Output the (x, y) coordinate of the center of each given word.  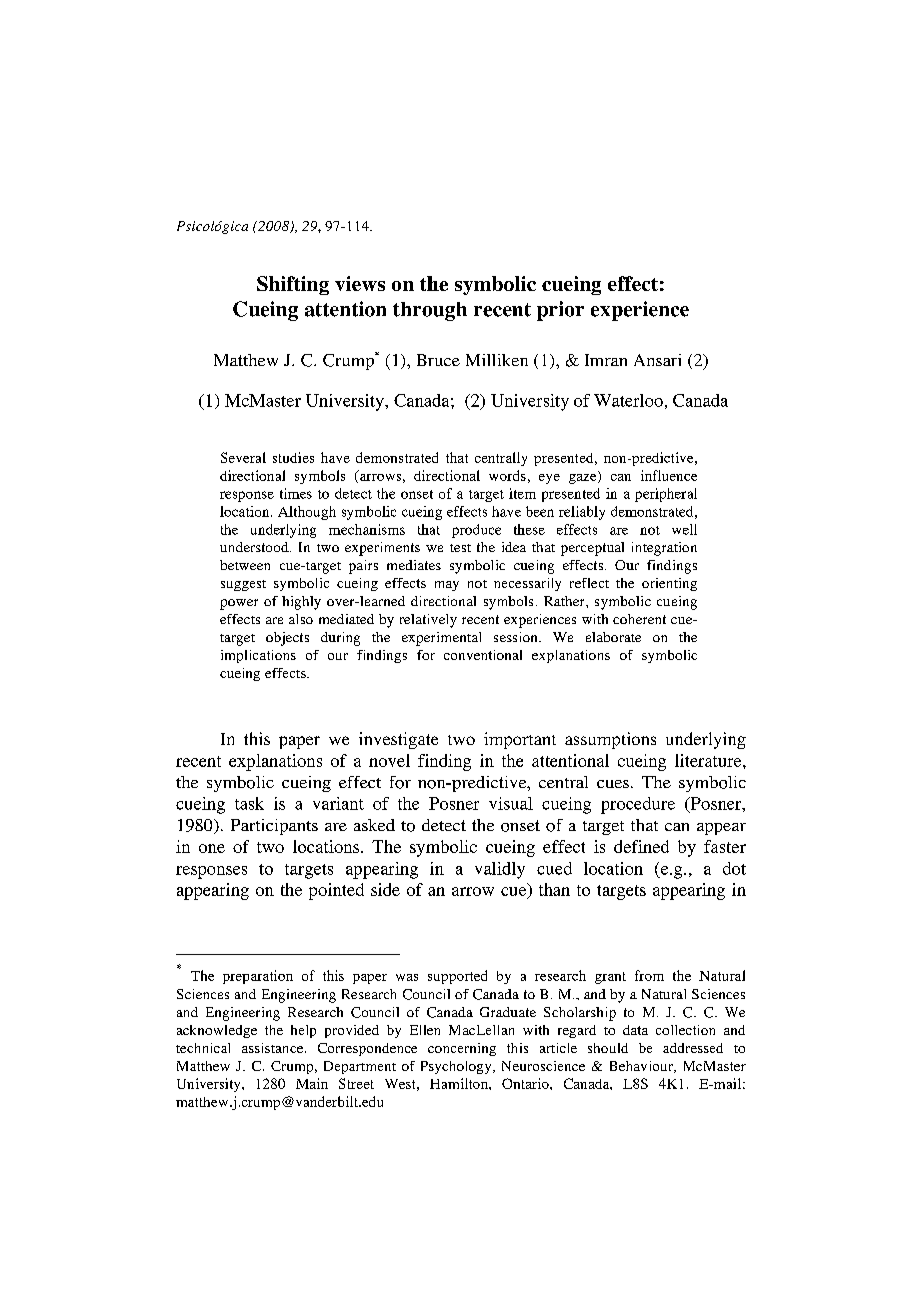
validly (500, 870)
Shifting (293, 285)
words (507, 475)
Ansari (657, 360)
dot (734, 868)
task (249, 803)
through (430, 311)
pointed (336, 891)
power (239, 604)
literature (709, 760)
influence (669, 475)
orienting (669, 584)
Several (243, 457)
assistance (274, 1048)
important (520, 740)
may (447, 586)
